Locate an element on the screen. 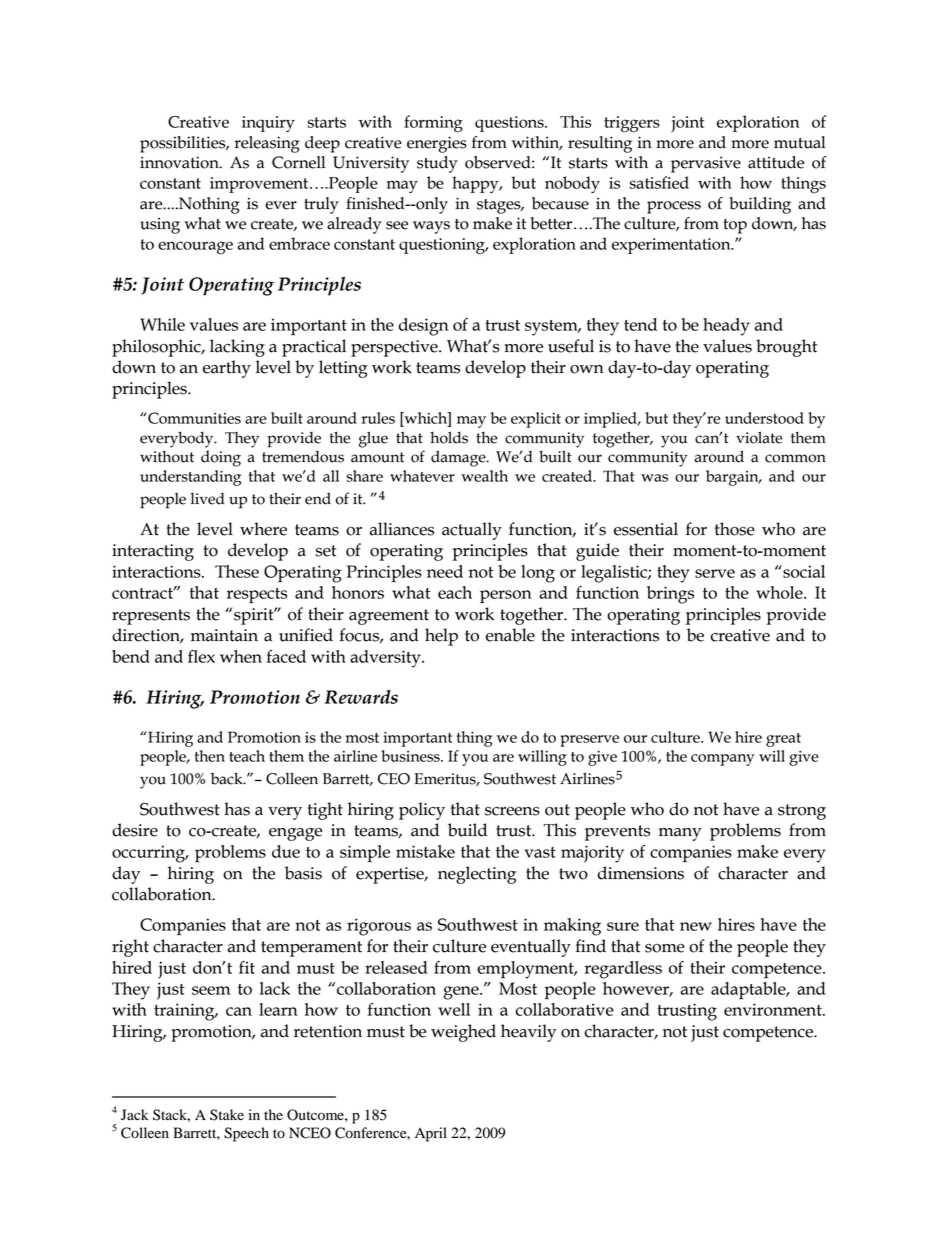  neglecting is located at coordinates (477, 875).
